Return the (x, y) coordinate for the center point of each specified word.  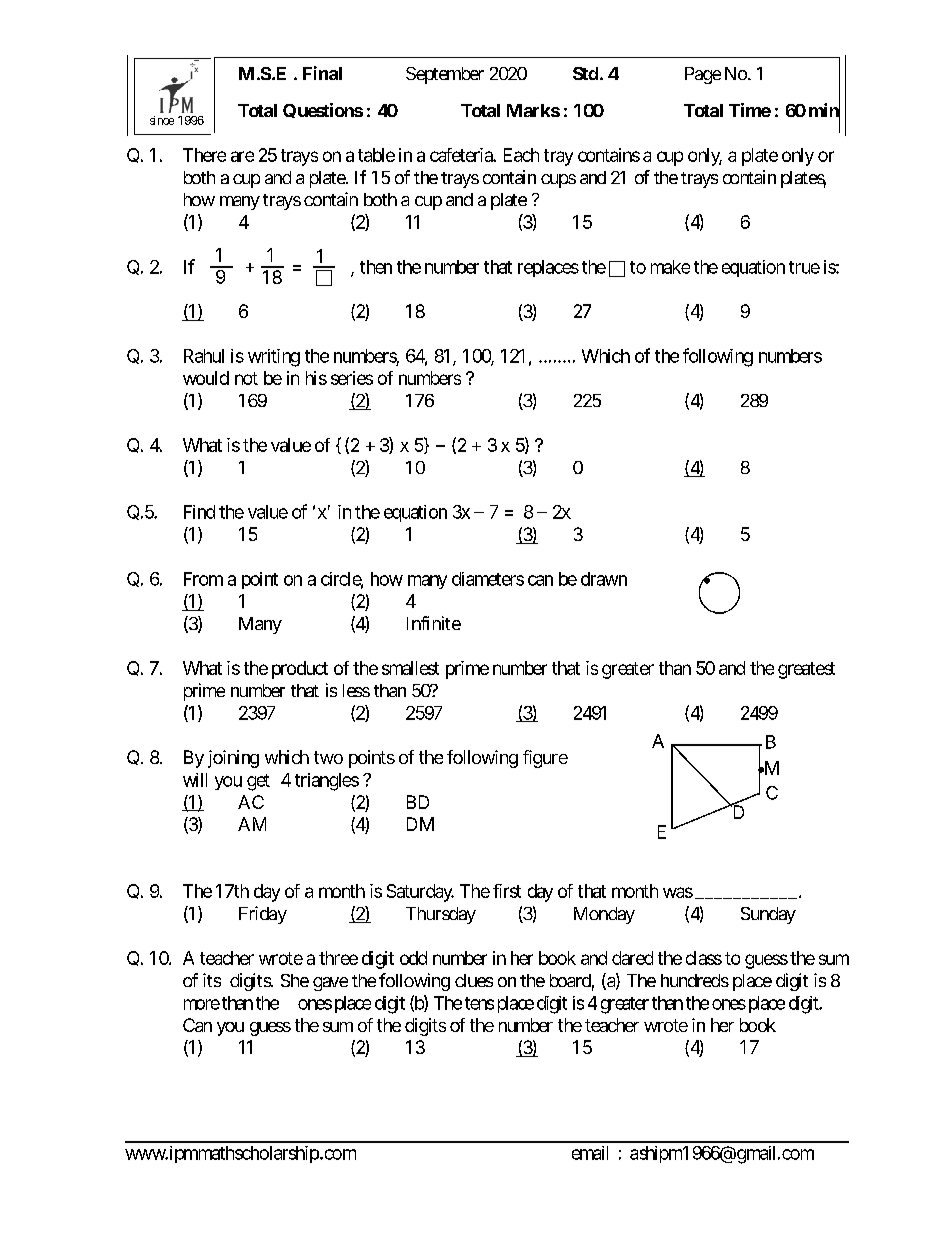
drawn (604, 579)
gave (330, 984)
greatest (806, 670)
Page (703, 75)
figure (545, 759)
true (804, 267)
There (204, 155)
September (445, 75)
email (590, 1153)
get (258, 782)
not (246, 378)
